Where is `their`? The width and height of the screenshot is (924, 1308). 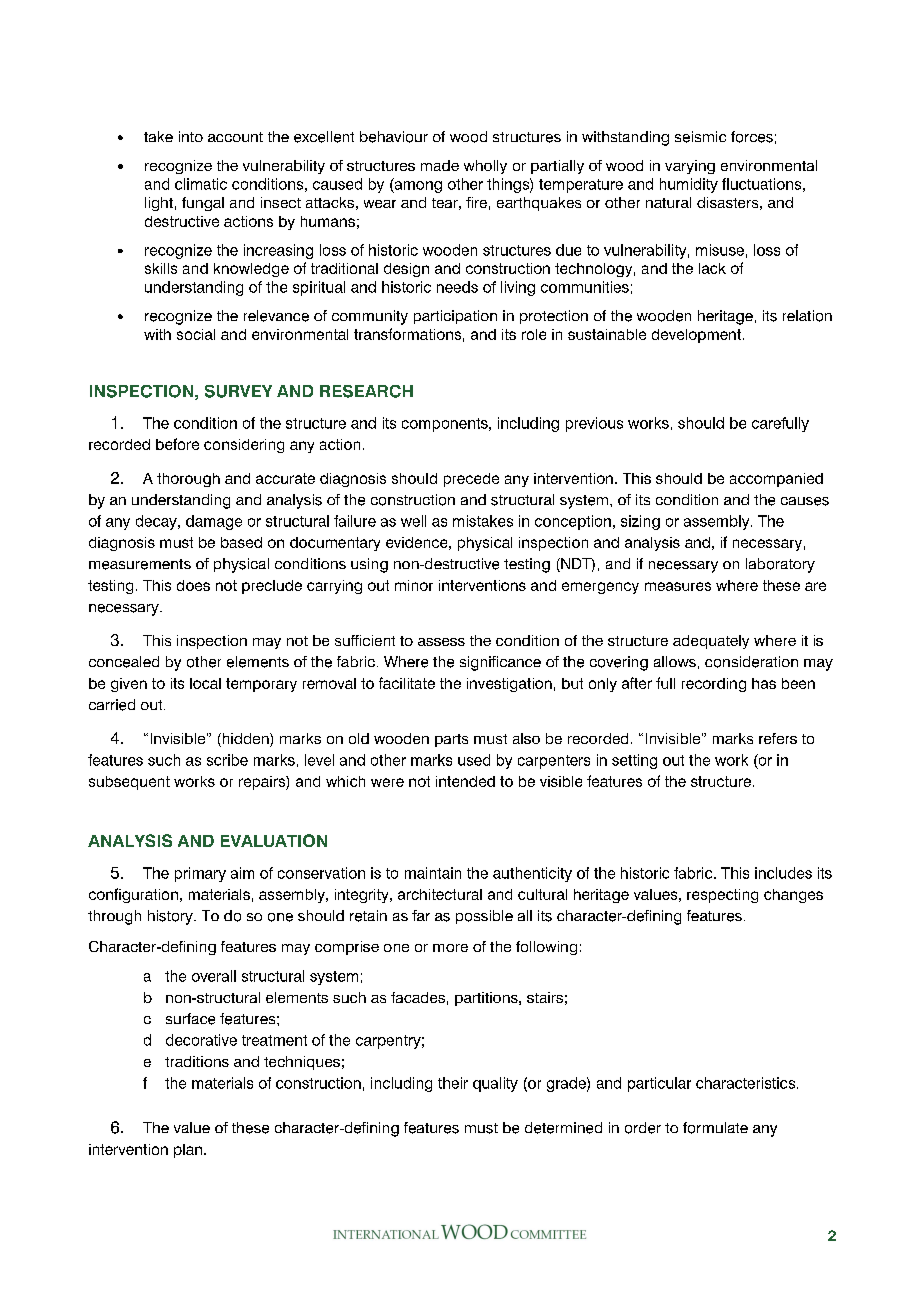
their is located at coordinates (453, 1083).
